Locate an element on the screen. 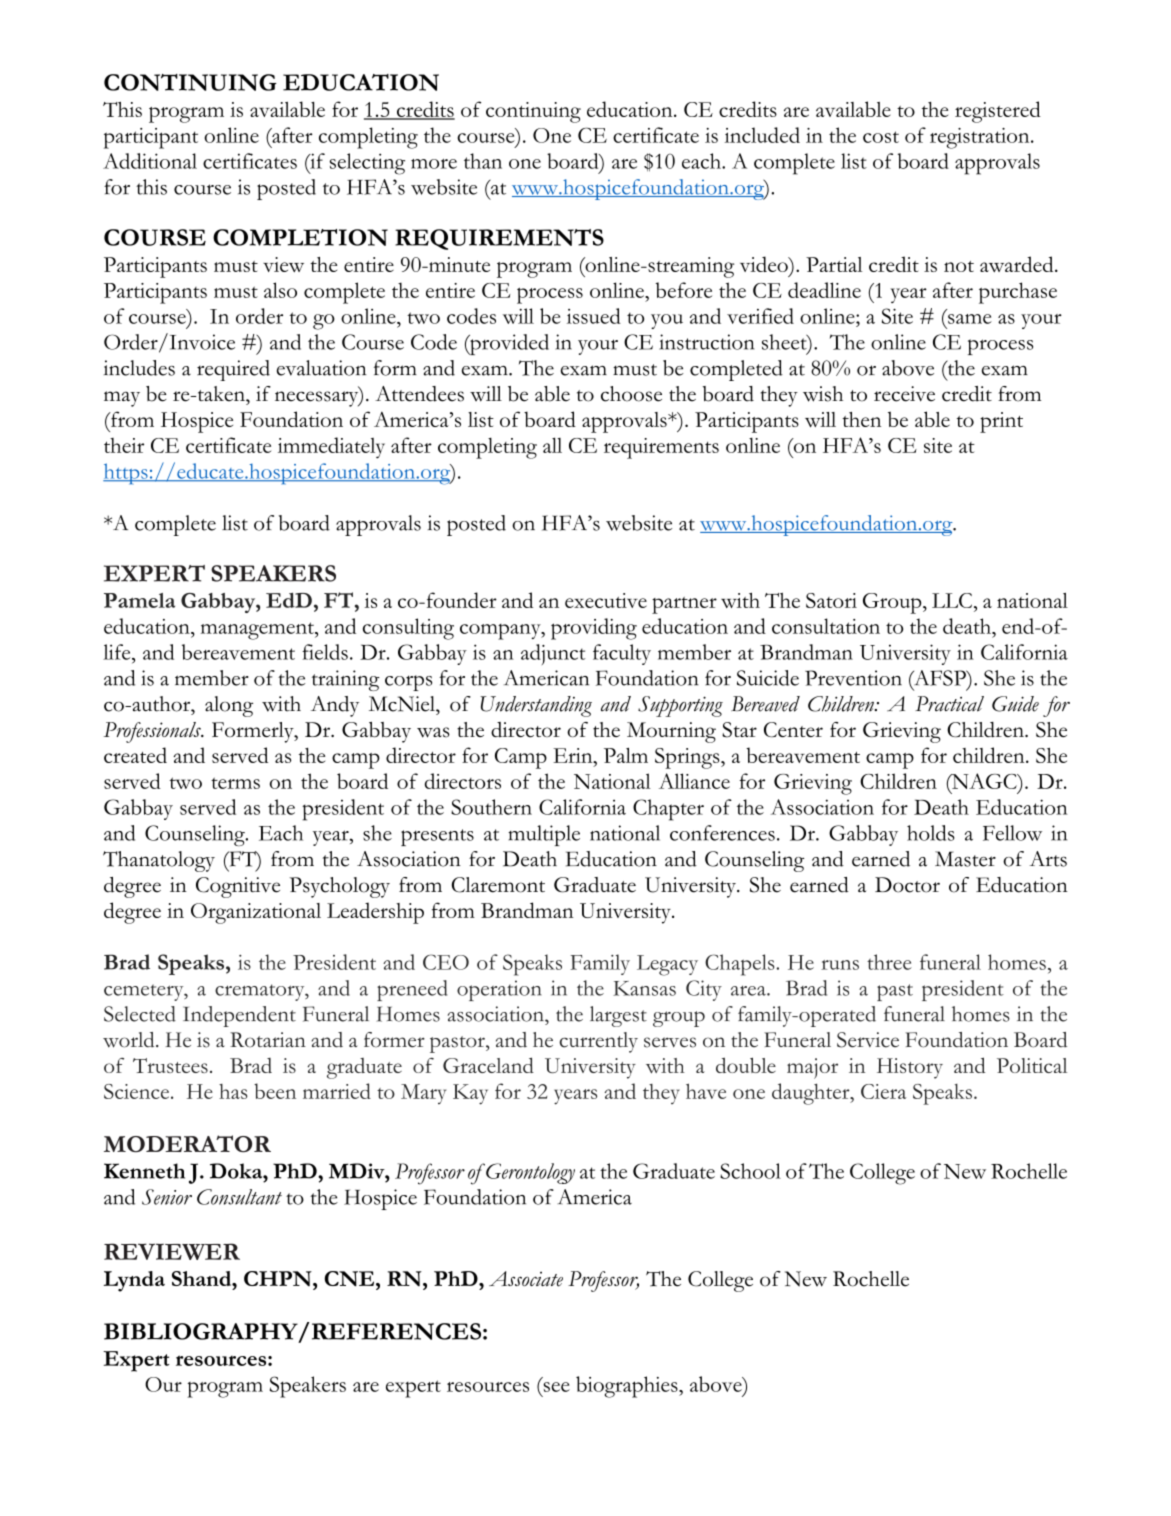  more is located at coordinates (434, 164).
